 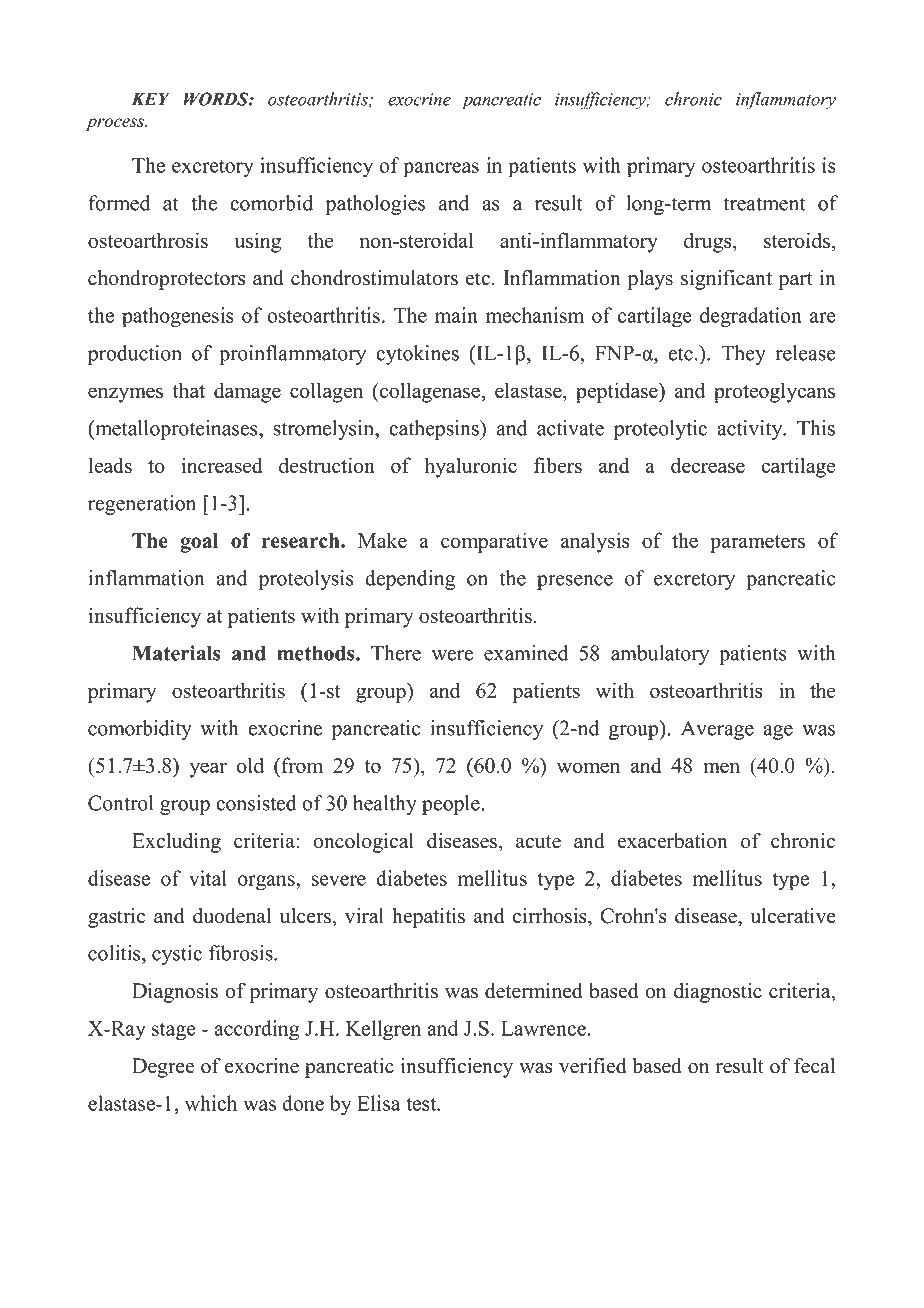 What do you see at coordinates (757, 544) in the image?
I see `parameters` at bounding box center [757, 544].
